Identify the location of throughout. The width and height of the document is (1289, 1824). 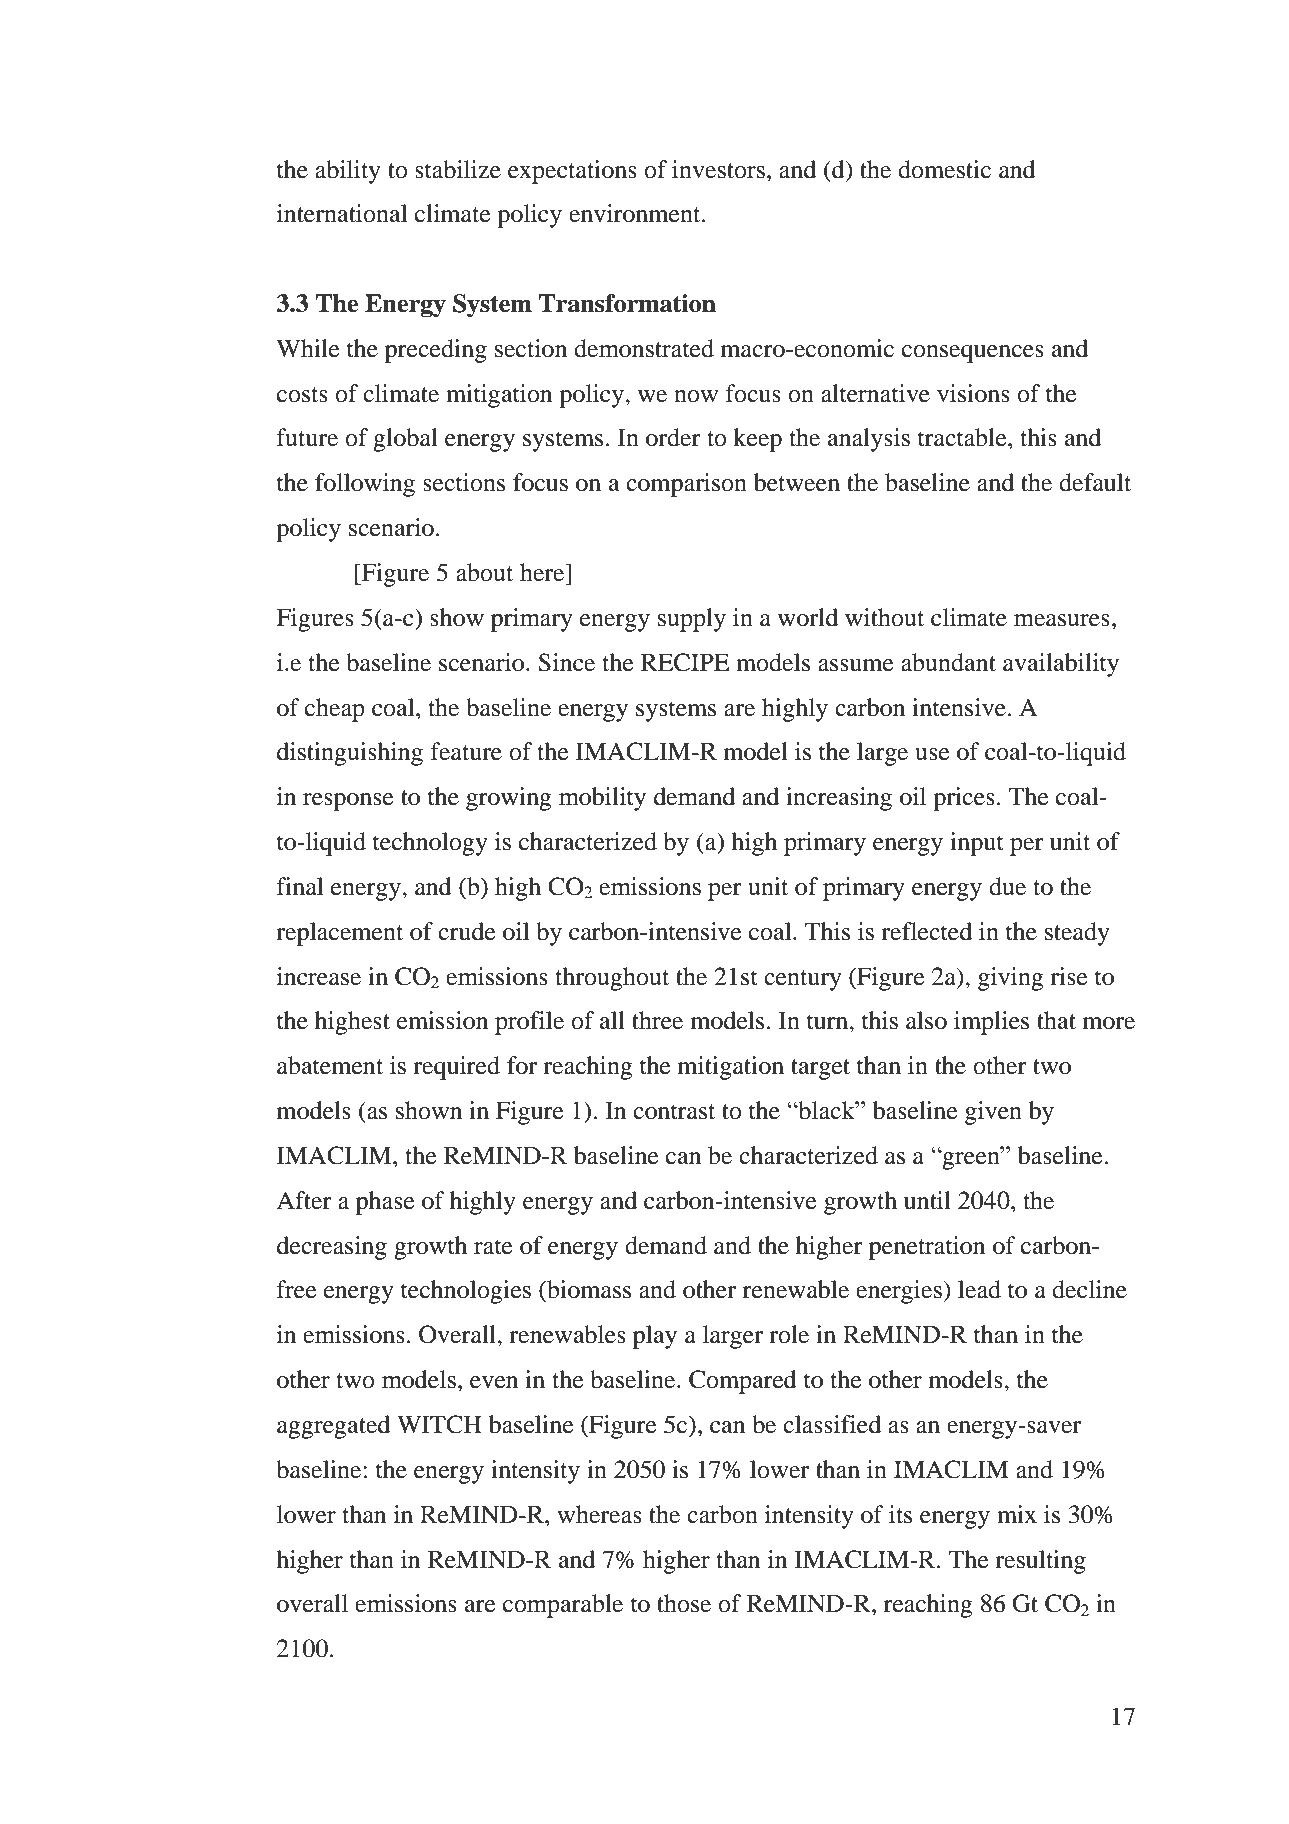
(612, 979).
